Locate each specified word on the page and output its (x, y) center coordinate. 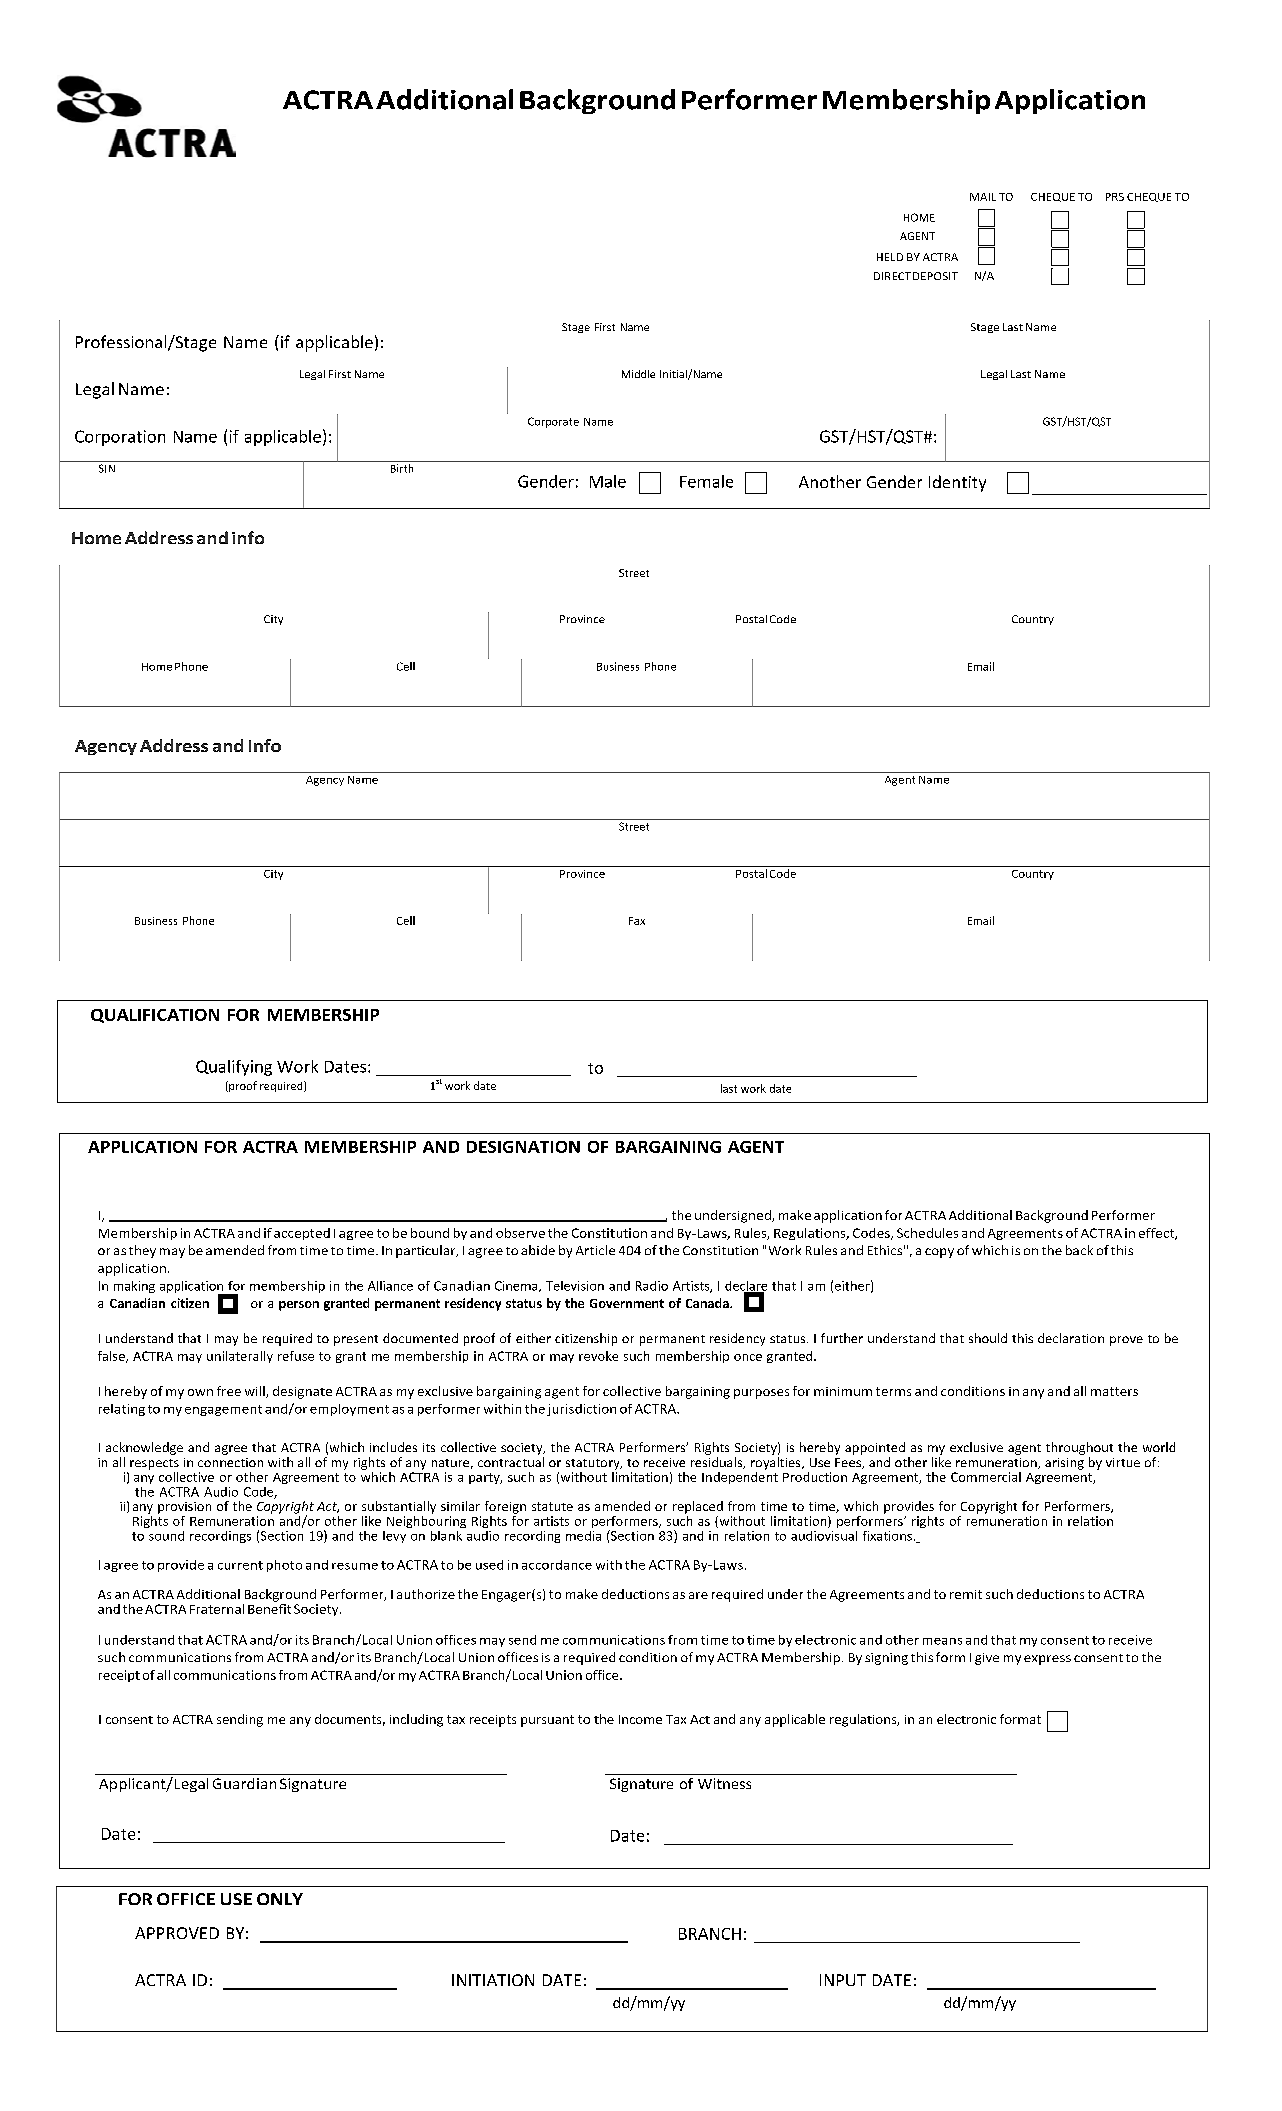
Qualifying (234, 1068)
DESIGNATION (523, 1147)
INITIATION (493, 1980)
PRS (1115, 197)
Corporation (120, 438)
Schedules (927, 1233)
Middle (638, 374)
